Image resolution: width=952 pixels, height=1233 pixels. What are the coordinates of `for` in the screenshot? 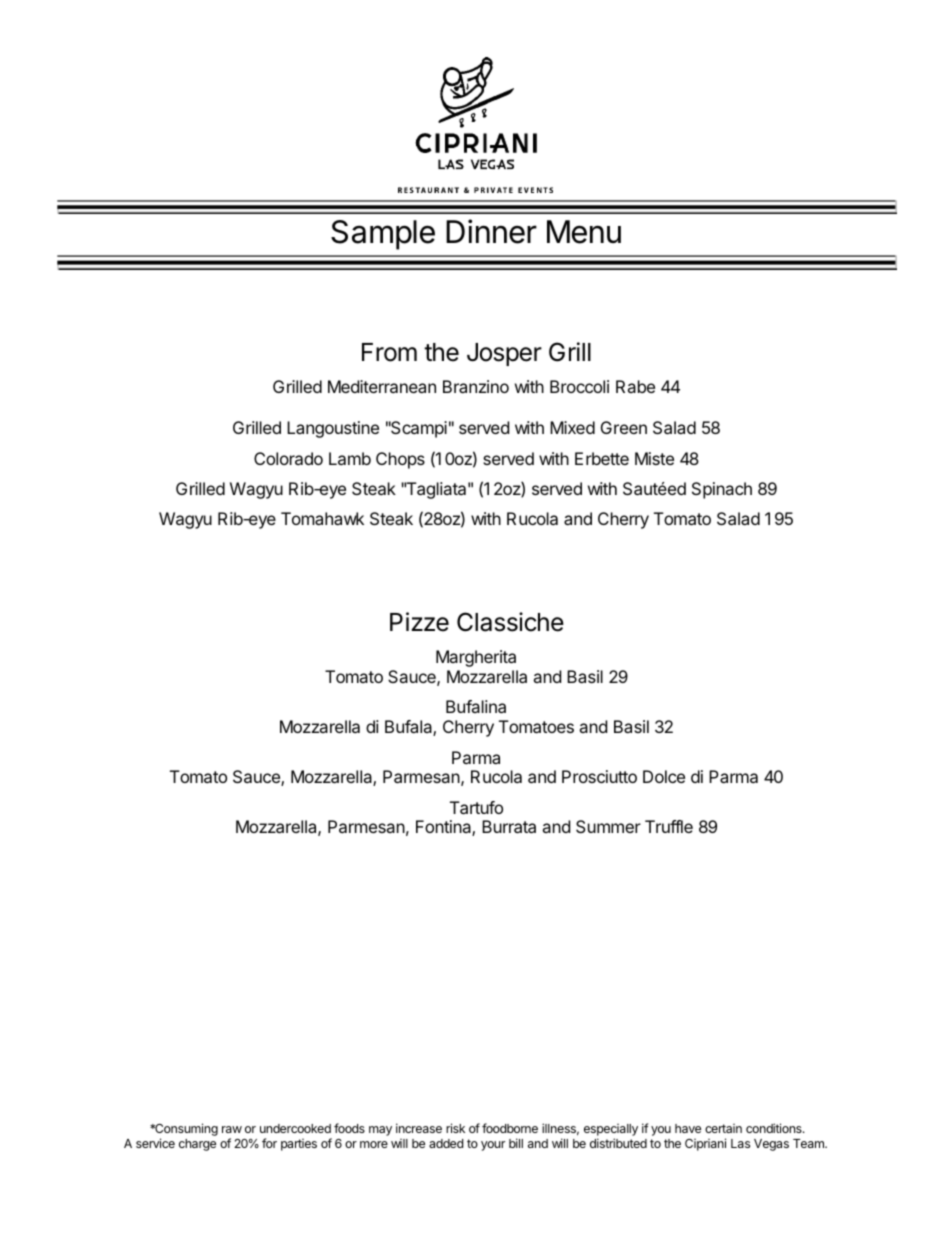 It's located at (269, 1143).
